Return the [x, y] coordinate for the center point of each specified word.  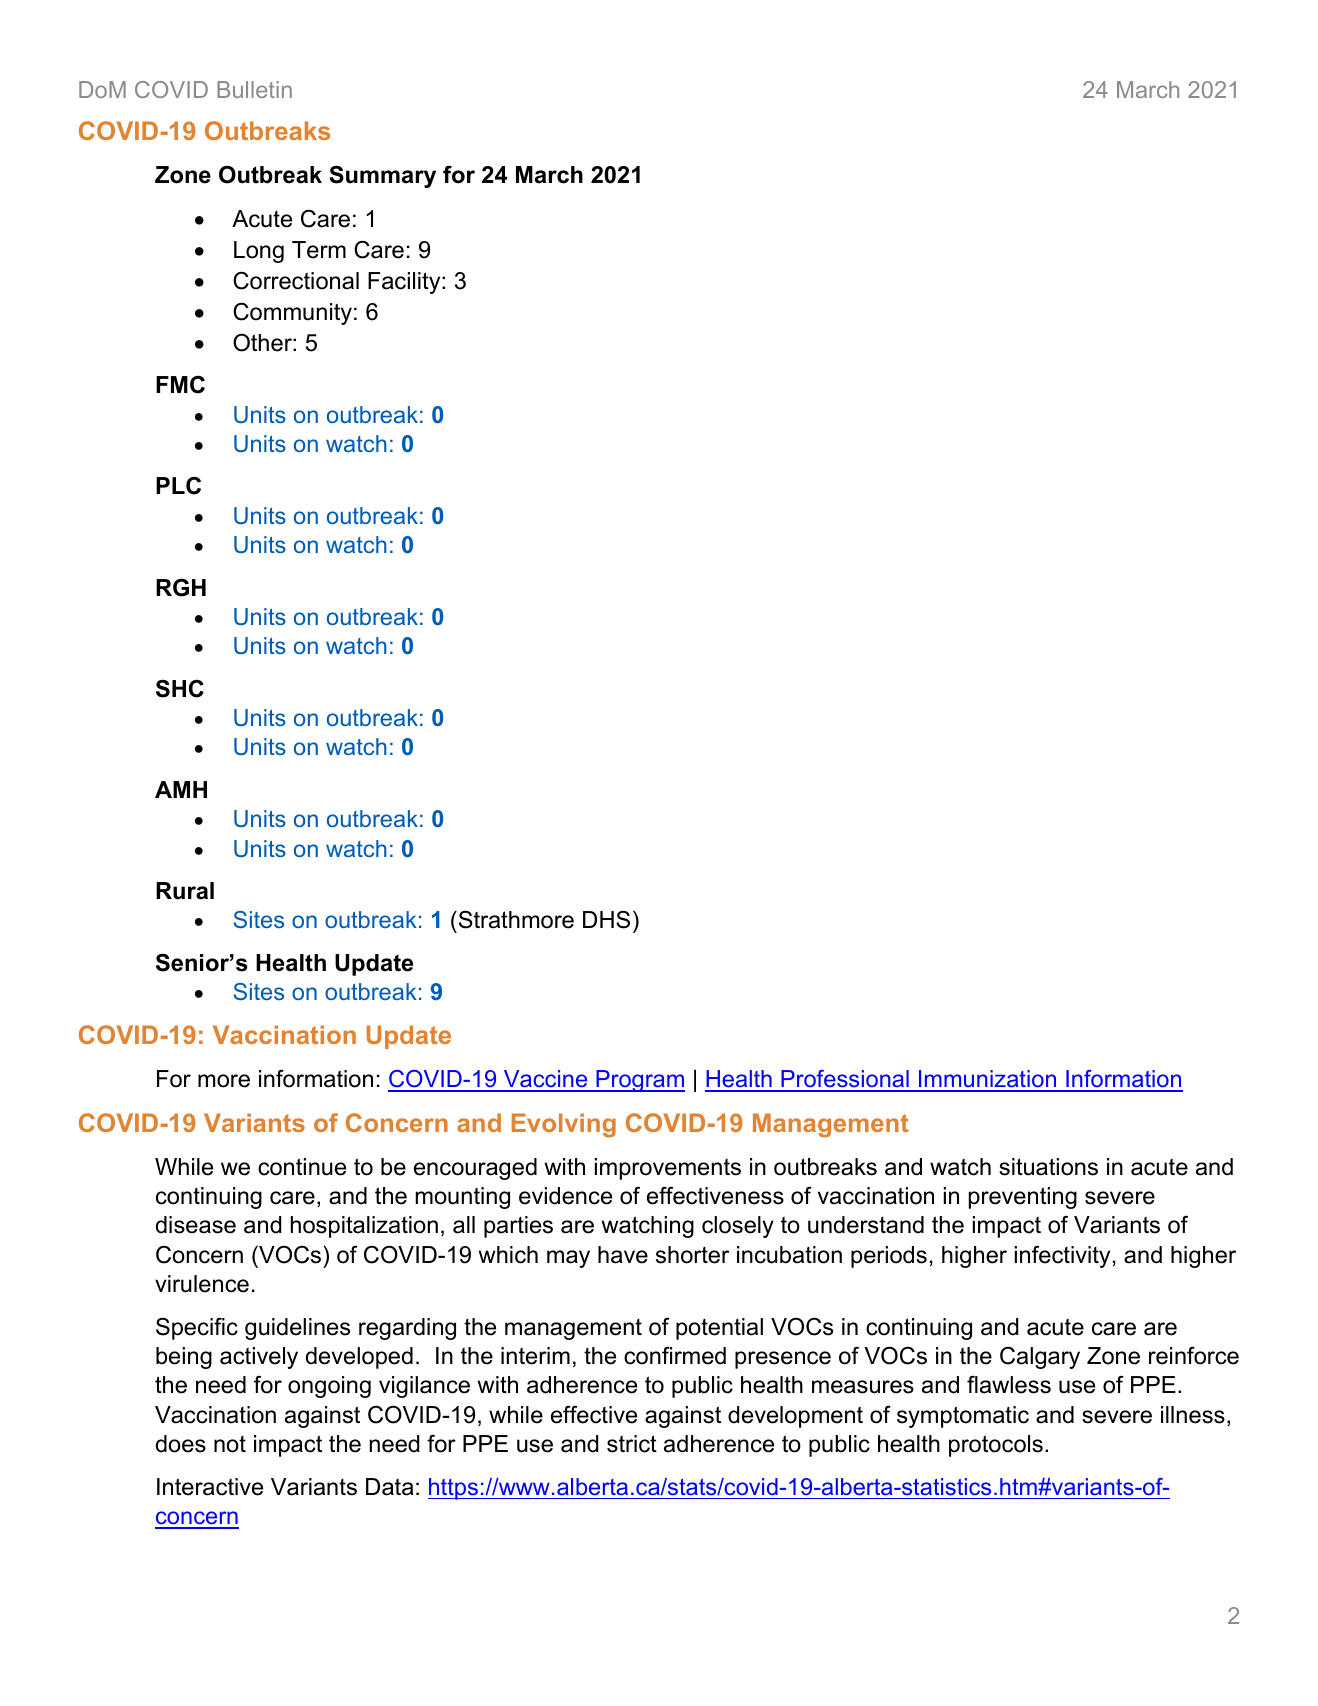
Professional [845, 1080]
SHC [180, 688]
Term [319, 250]
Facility [405, 283]
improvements [668, 1169]
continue [302, 1167]
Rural [185, 891]
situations [1048, 1167]
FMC [180, 385]
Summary [382, 176]
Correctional [296, 280]
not [230, 1444]
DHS [606, 920]
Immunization [987, 1080]
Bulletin [254, 89]
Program [639, 1081]
